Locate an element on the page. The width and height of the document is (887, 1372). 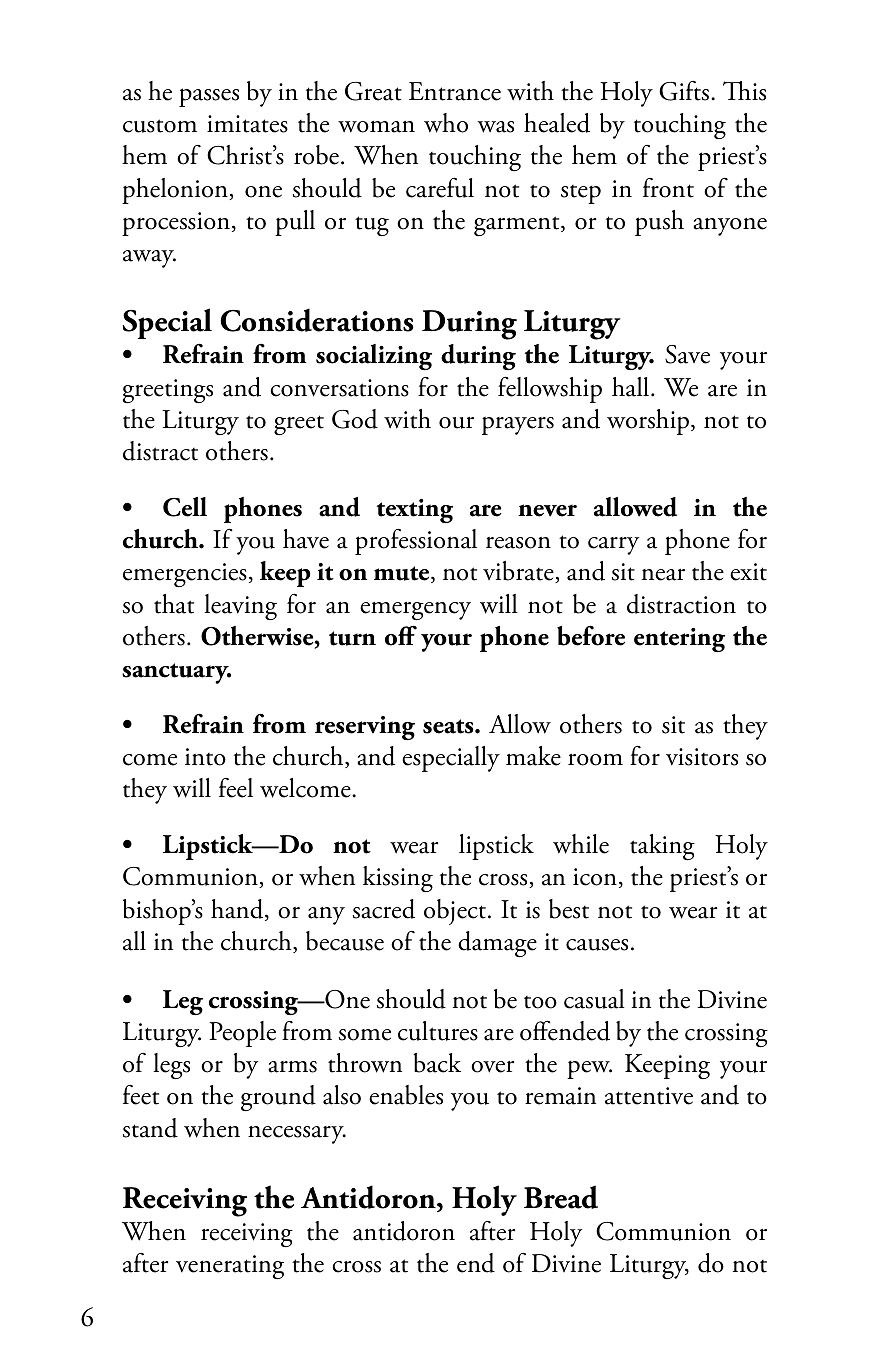
leaving is located at coordinates (240, 607).
